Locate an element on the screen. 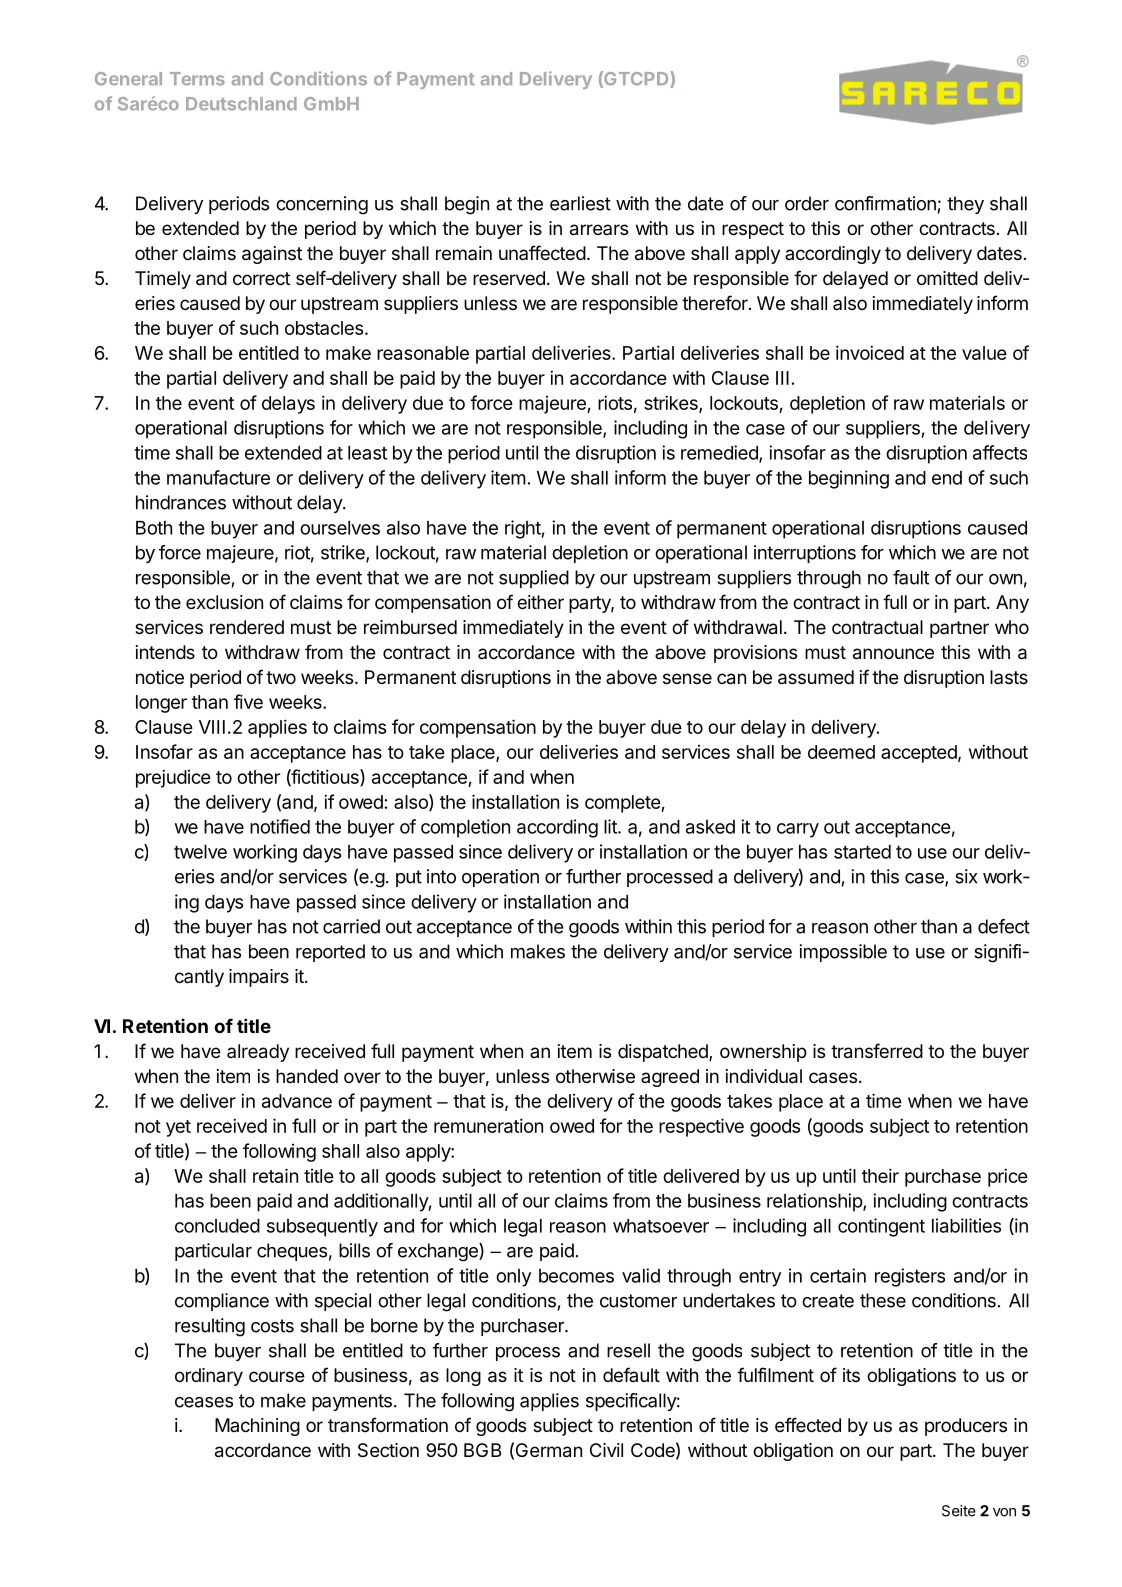 Image resolution: width=1122 pixels, height=1587 pixels. notified is located at coordinates (280, 826).
